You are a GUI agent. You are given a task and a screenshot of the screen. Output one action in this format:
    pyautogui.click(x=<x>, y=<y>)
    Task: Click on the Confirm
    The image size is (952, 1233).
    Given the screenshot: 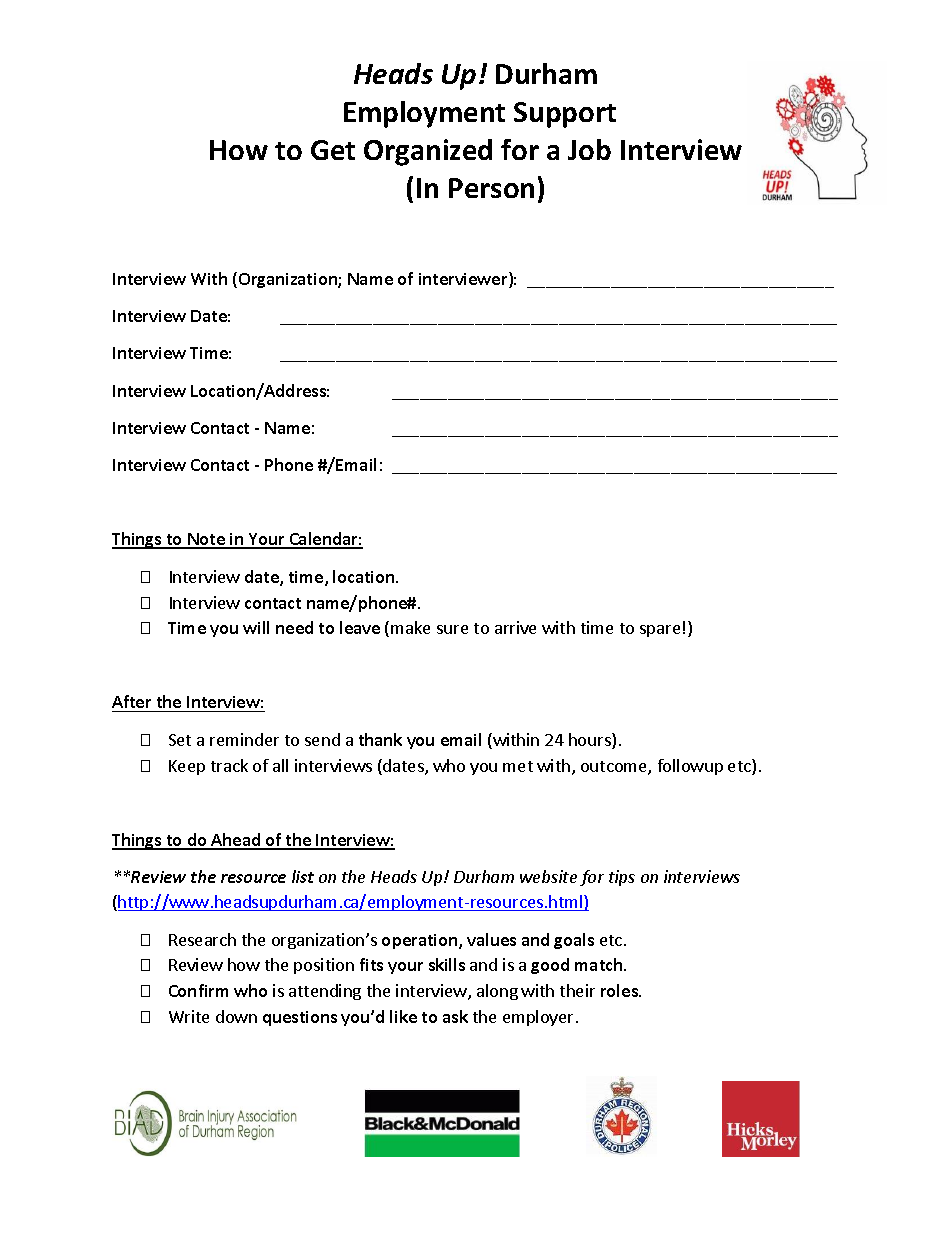 What is the action you would take?
    pyautogui.click(x=198, y=990)
